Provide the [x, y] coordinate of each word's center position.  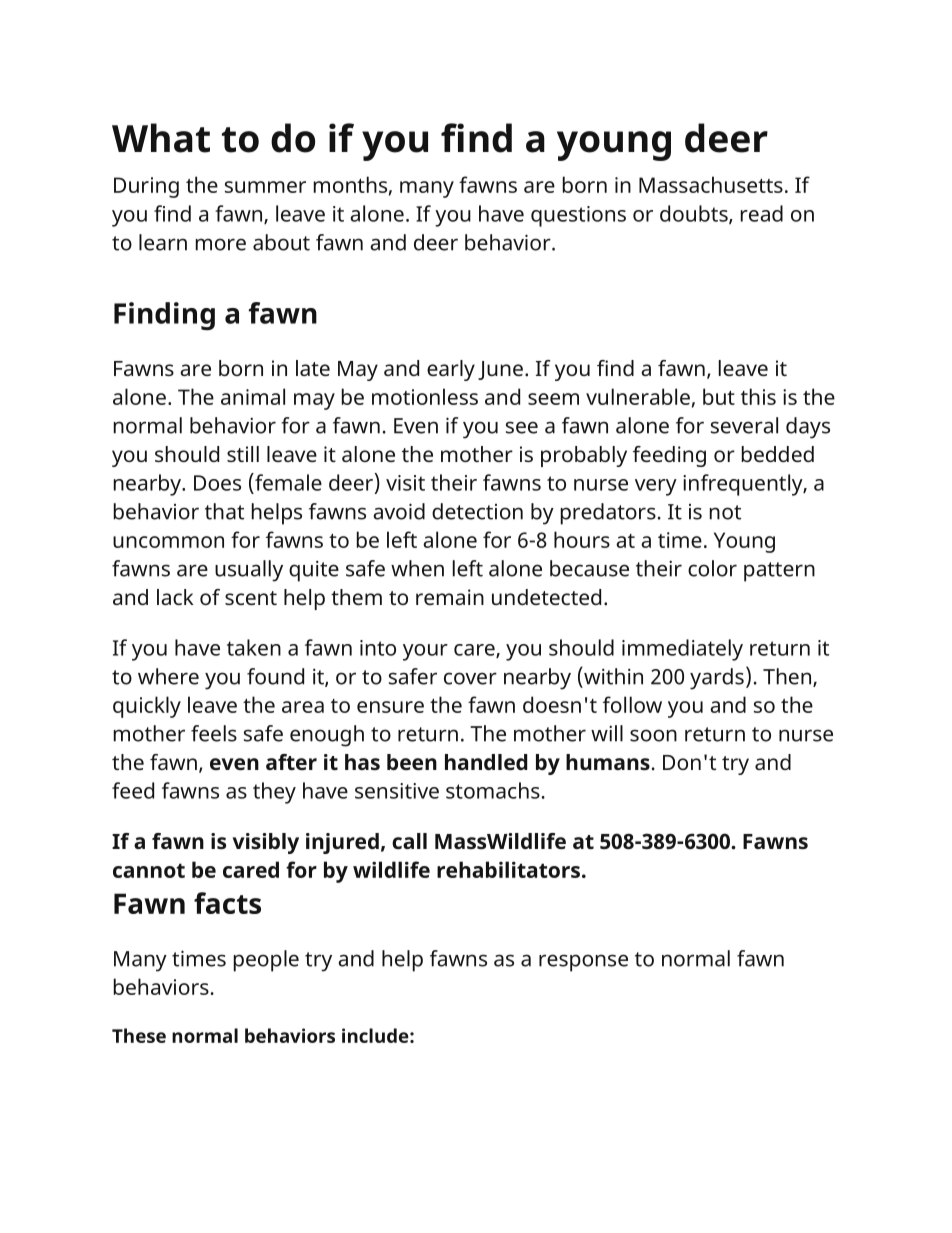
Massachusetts [711, 184]
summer [265, 187]
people [266, 961]
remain [450, 597]
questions [578, 216]
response [583, 963]
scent [251, 598]
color [712, 568]
